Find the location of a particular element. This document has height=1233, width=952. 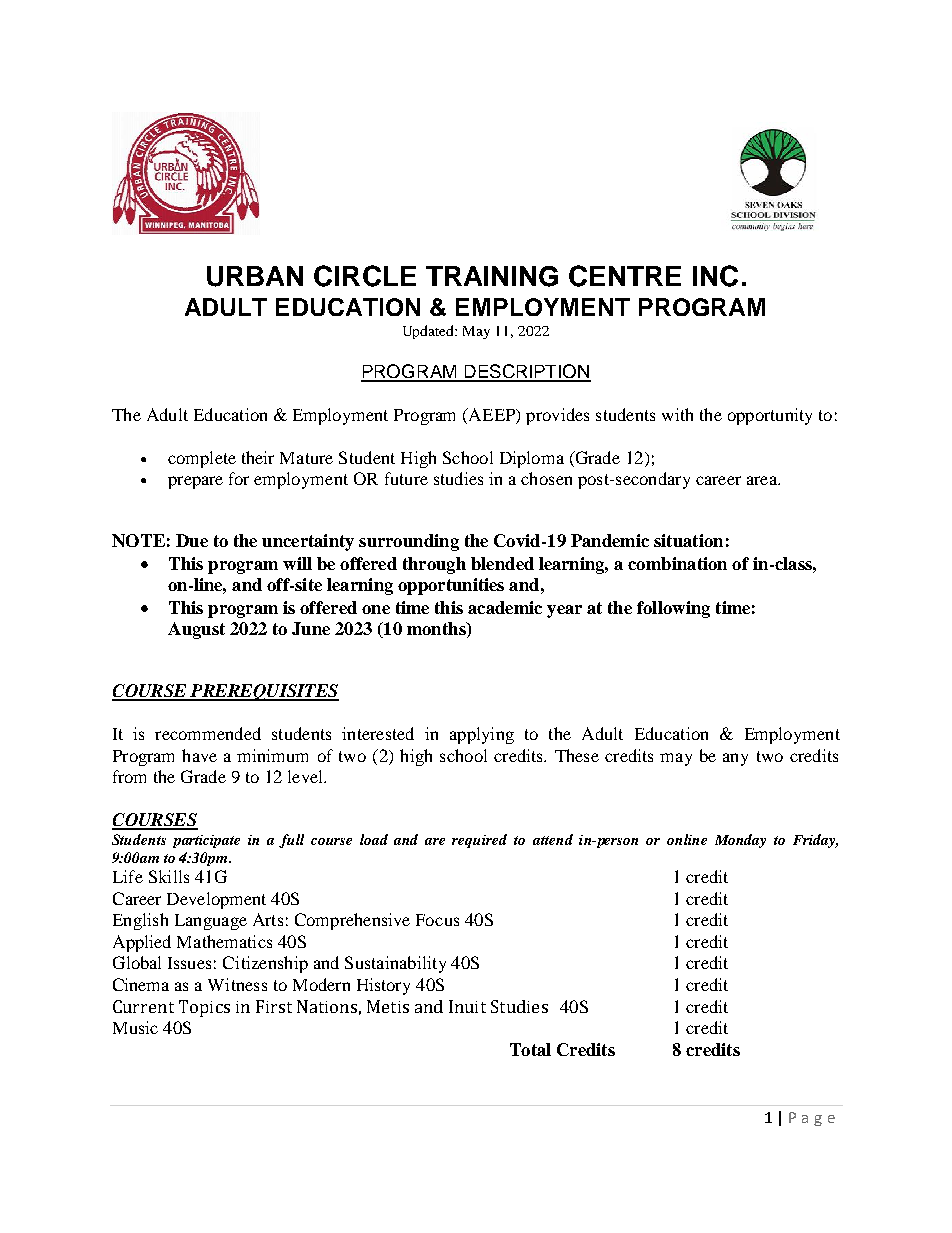

TRAINING is located at coordinates (492, 276).
